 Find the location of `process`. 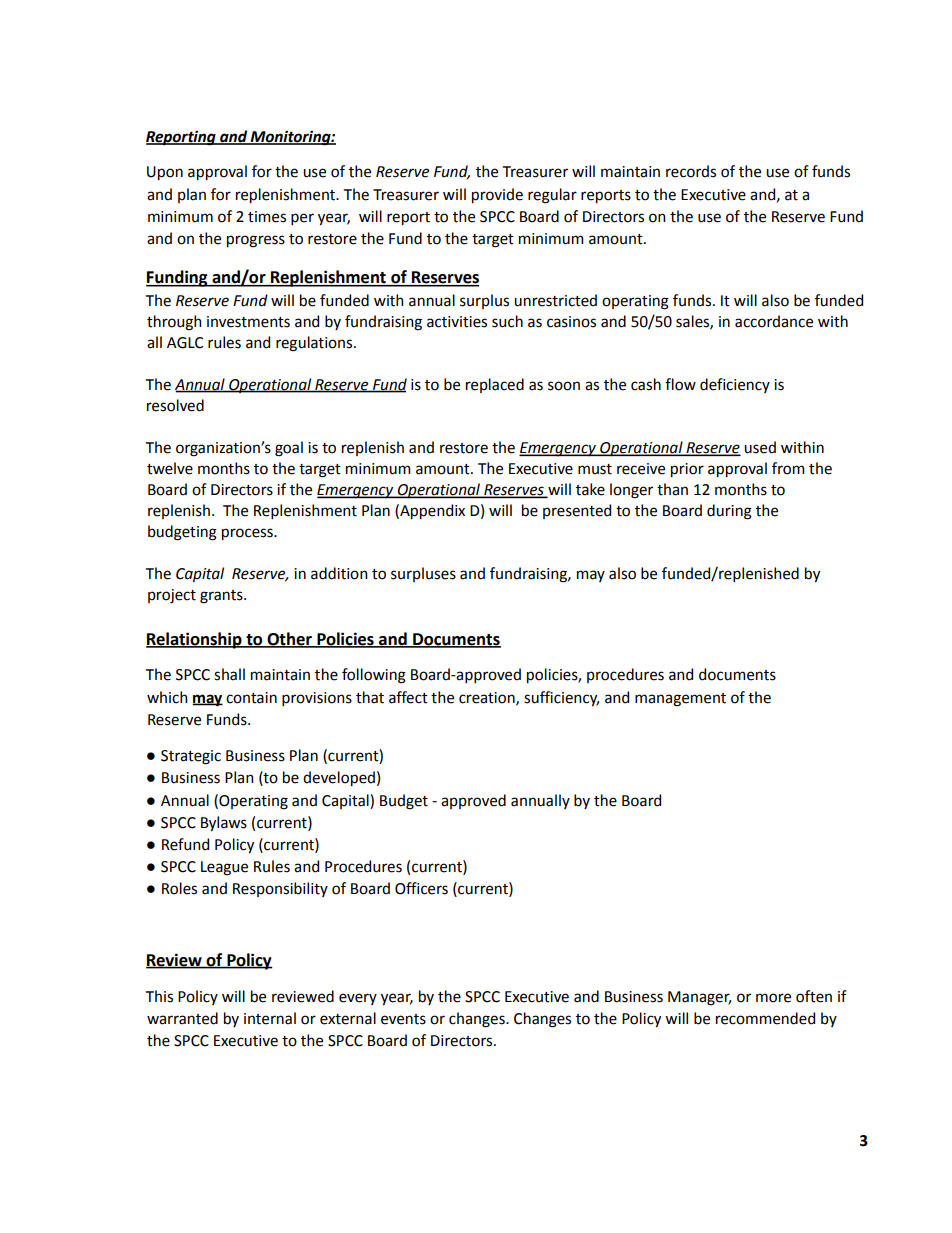

process is located at coordinates (248, 534).
